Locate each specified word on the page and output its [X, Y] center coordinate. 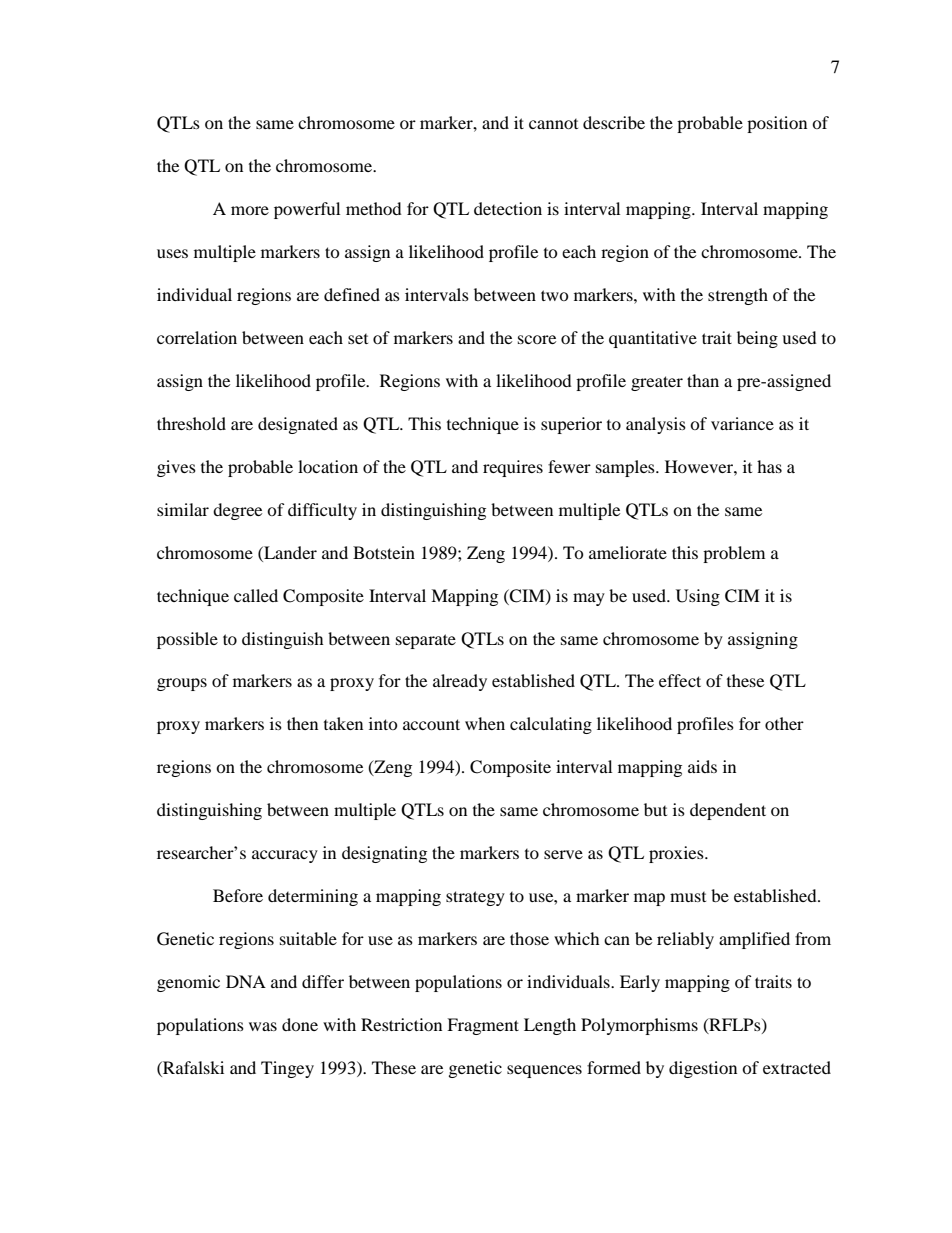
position [777, 124]
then [302, 723]
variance [742, 423]
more [250, 210]
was [263, 1026]
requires [513, 468]
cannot [553, 124]
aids [702, 766]
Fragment [483, 1026]
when [485, 723]
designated [298, 425]
